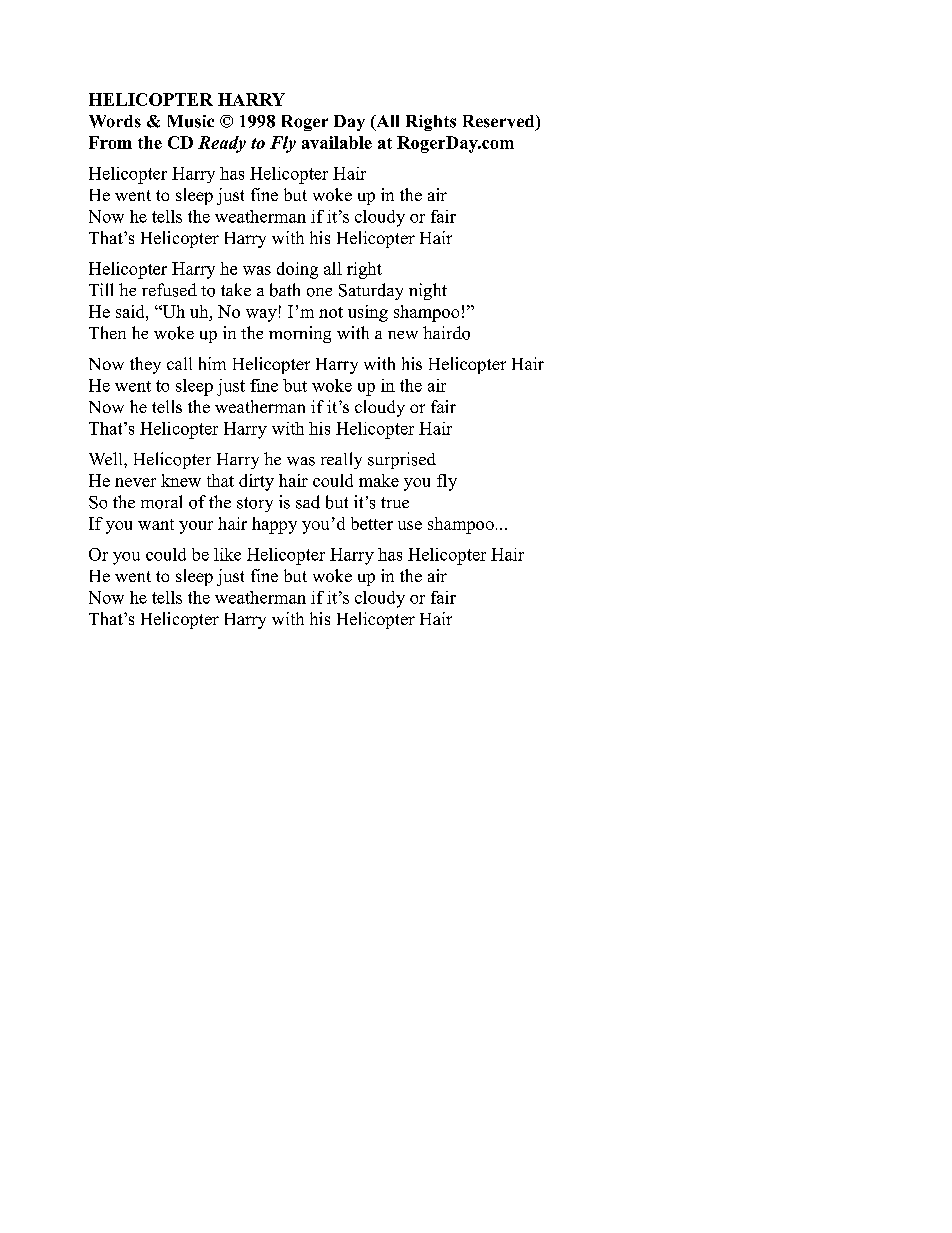 Image resolution: width=952 pixels, height=1233 pixels. Describe the element at coordinates (169, 290) in the screenshot. I see `refused` at that location.
